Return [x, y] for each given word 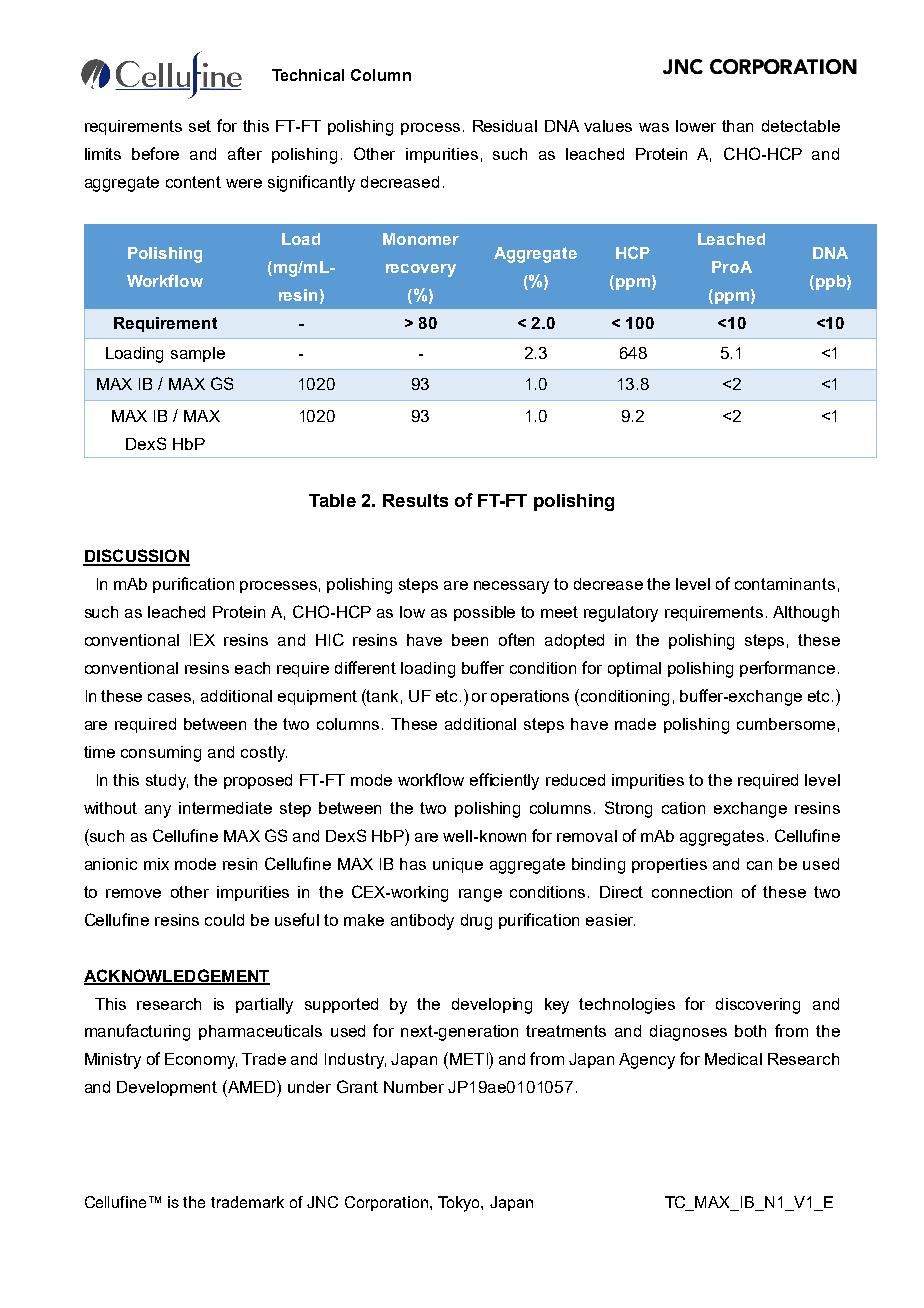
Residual [505, 126]
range [480, 895]
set [200, 126]
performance [787, 669]
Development [167, 1088]
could [224, 920]
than [737, 126]
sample [198, 354]
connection [692, 892]
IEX [202, 640]
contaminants [785, 584]
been [470, 640]
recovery [421, 270]
